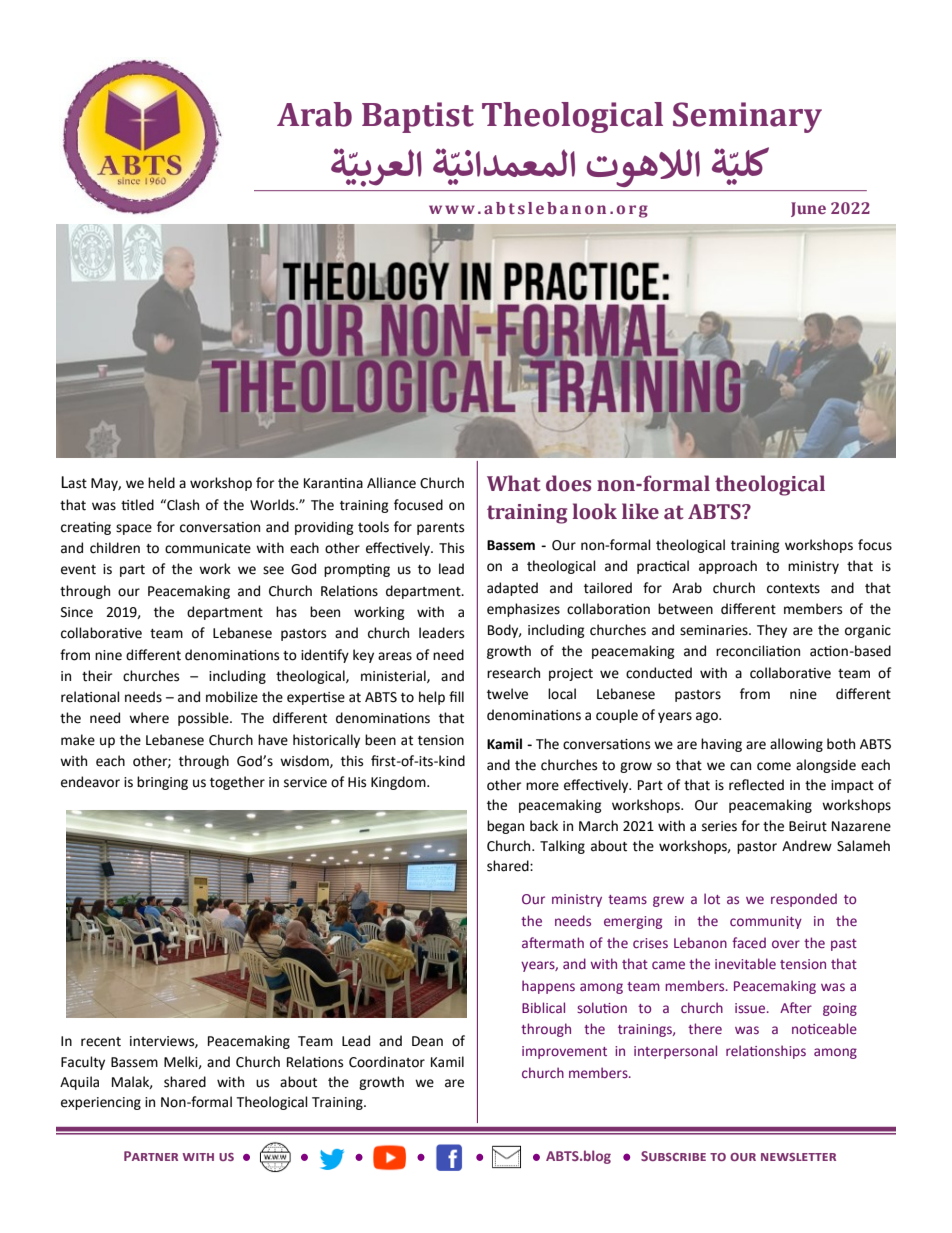 This page has width=952, height=1233. I want to click on bringing, so click(162, 783).
